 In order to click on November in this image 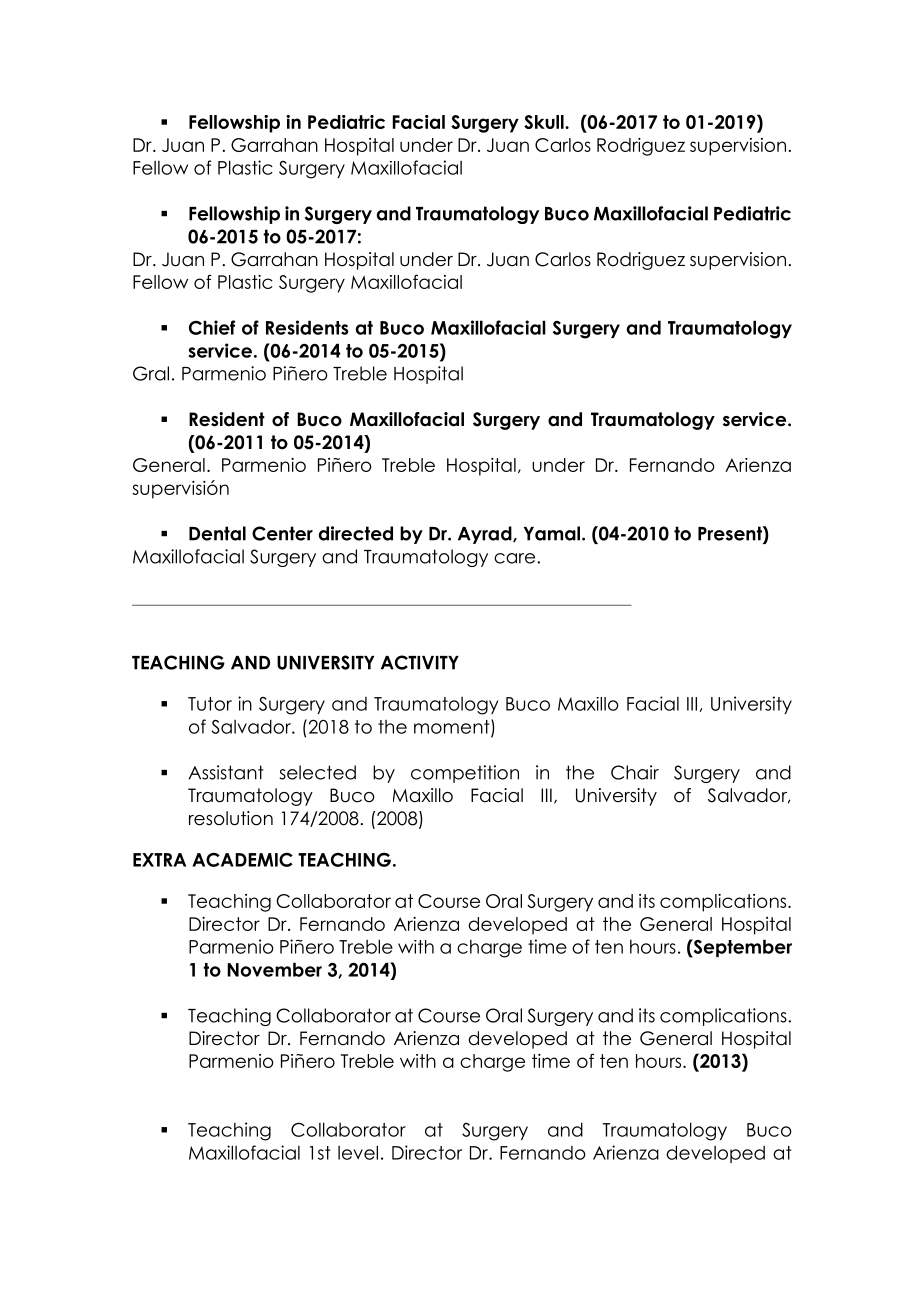, I will do `click(274, 969)`.
